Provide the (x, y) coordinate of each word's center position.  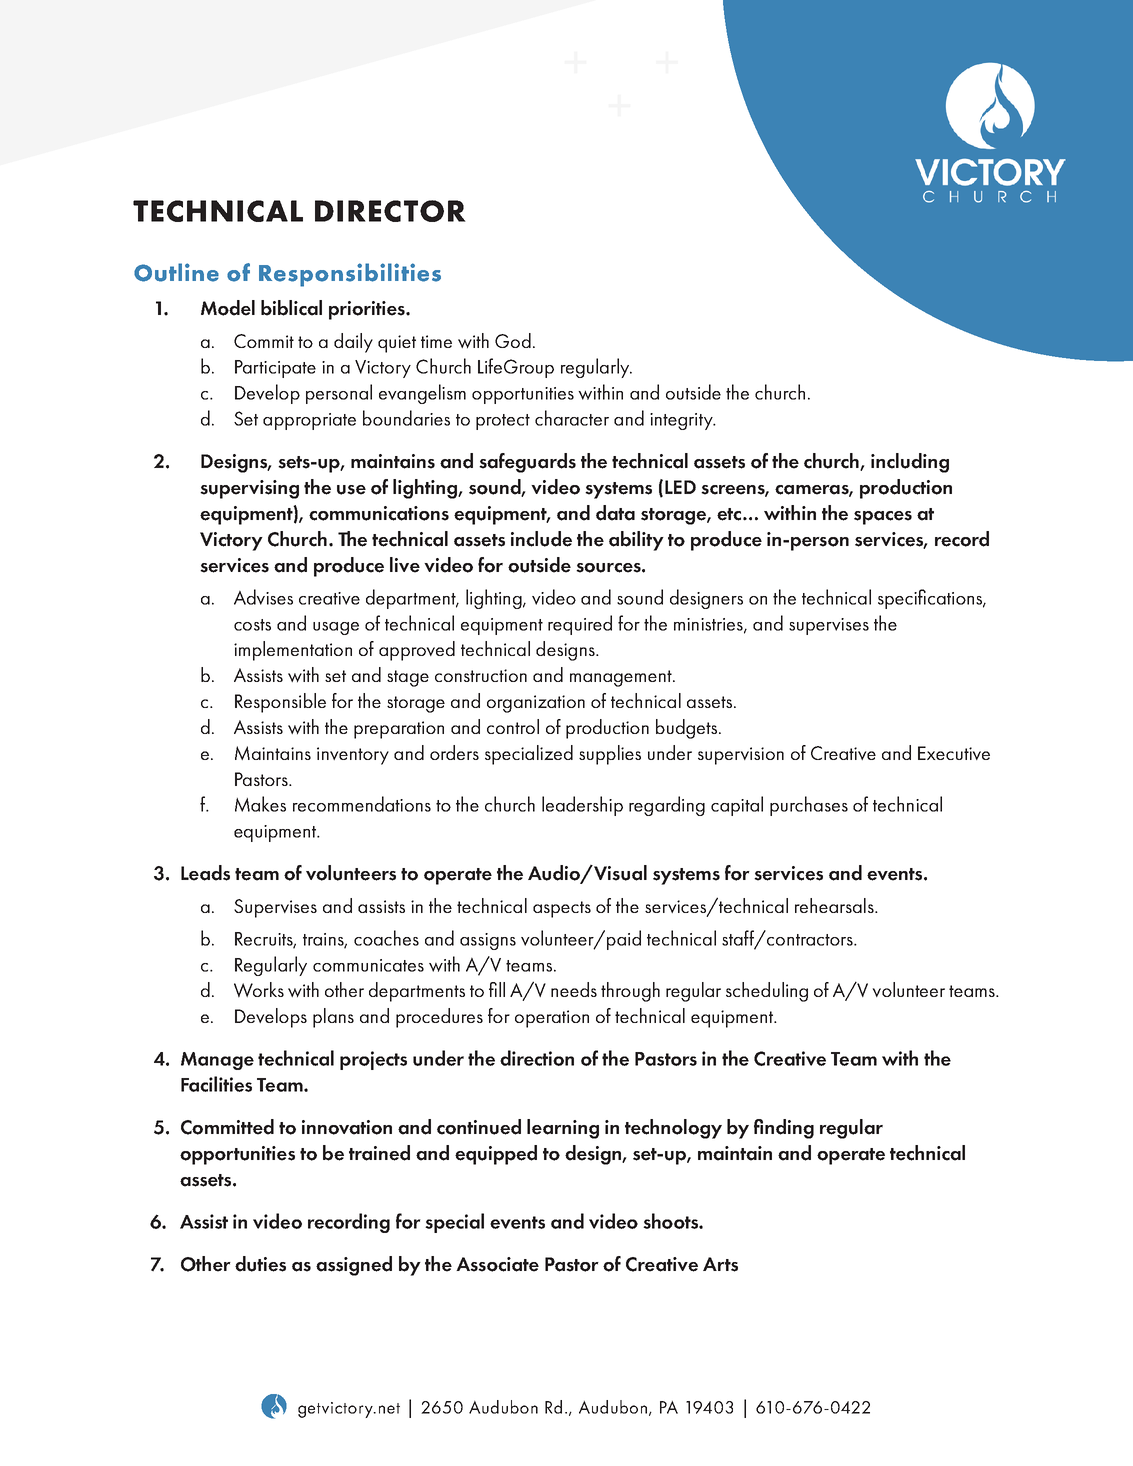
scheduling (767, 992)
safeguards (527, 463)
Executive (954, 753)
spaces (883, 518)
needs (574, 989)
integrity (682, 421)
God (513, 340)
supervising (249, 489)
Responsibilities (350, 275)
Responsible (280, 703)
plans (333, 1018)
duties (260, 1264)
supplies (610, 755)
